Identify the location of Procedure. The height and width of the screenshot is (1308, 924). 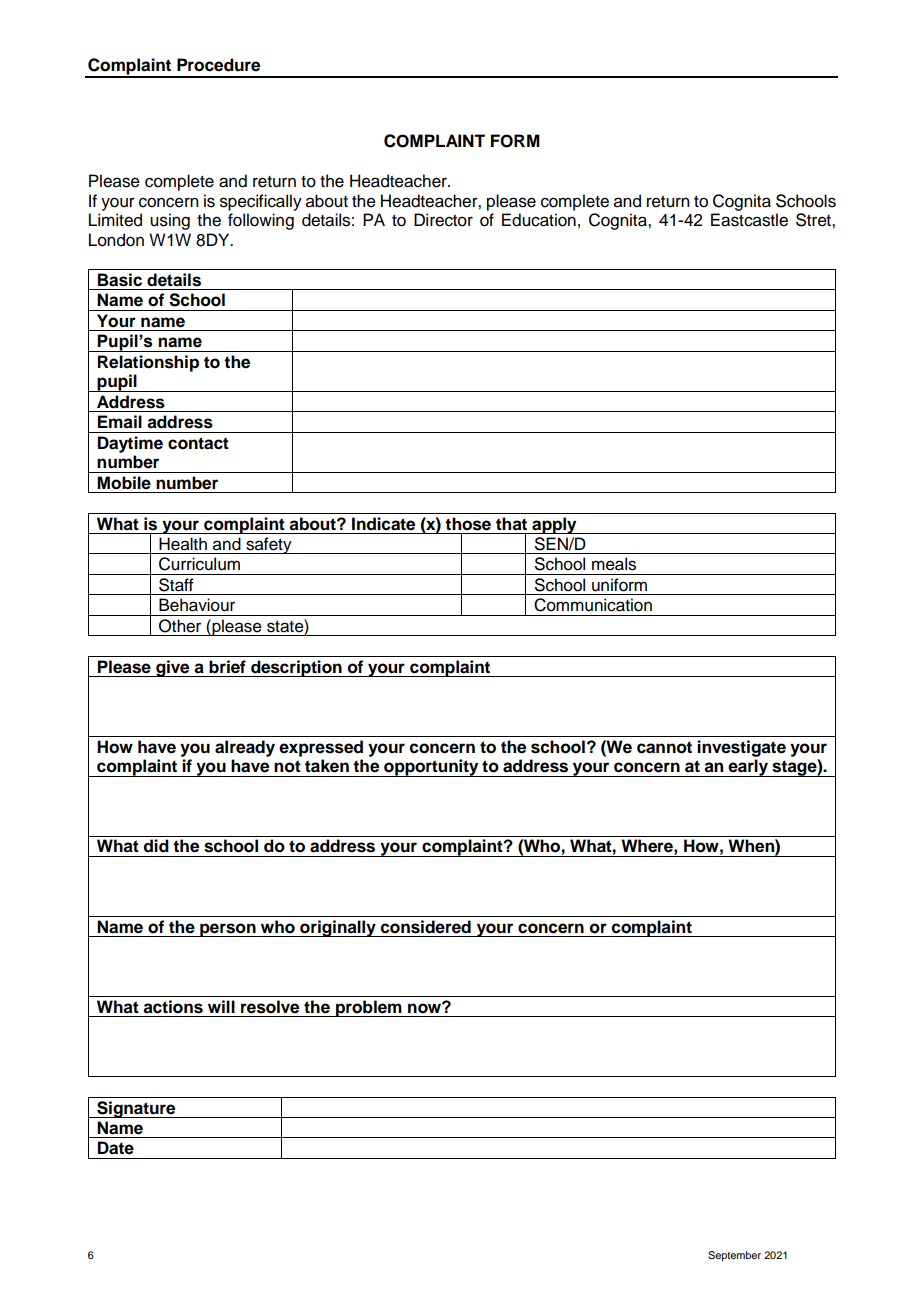
(218, 65).
